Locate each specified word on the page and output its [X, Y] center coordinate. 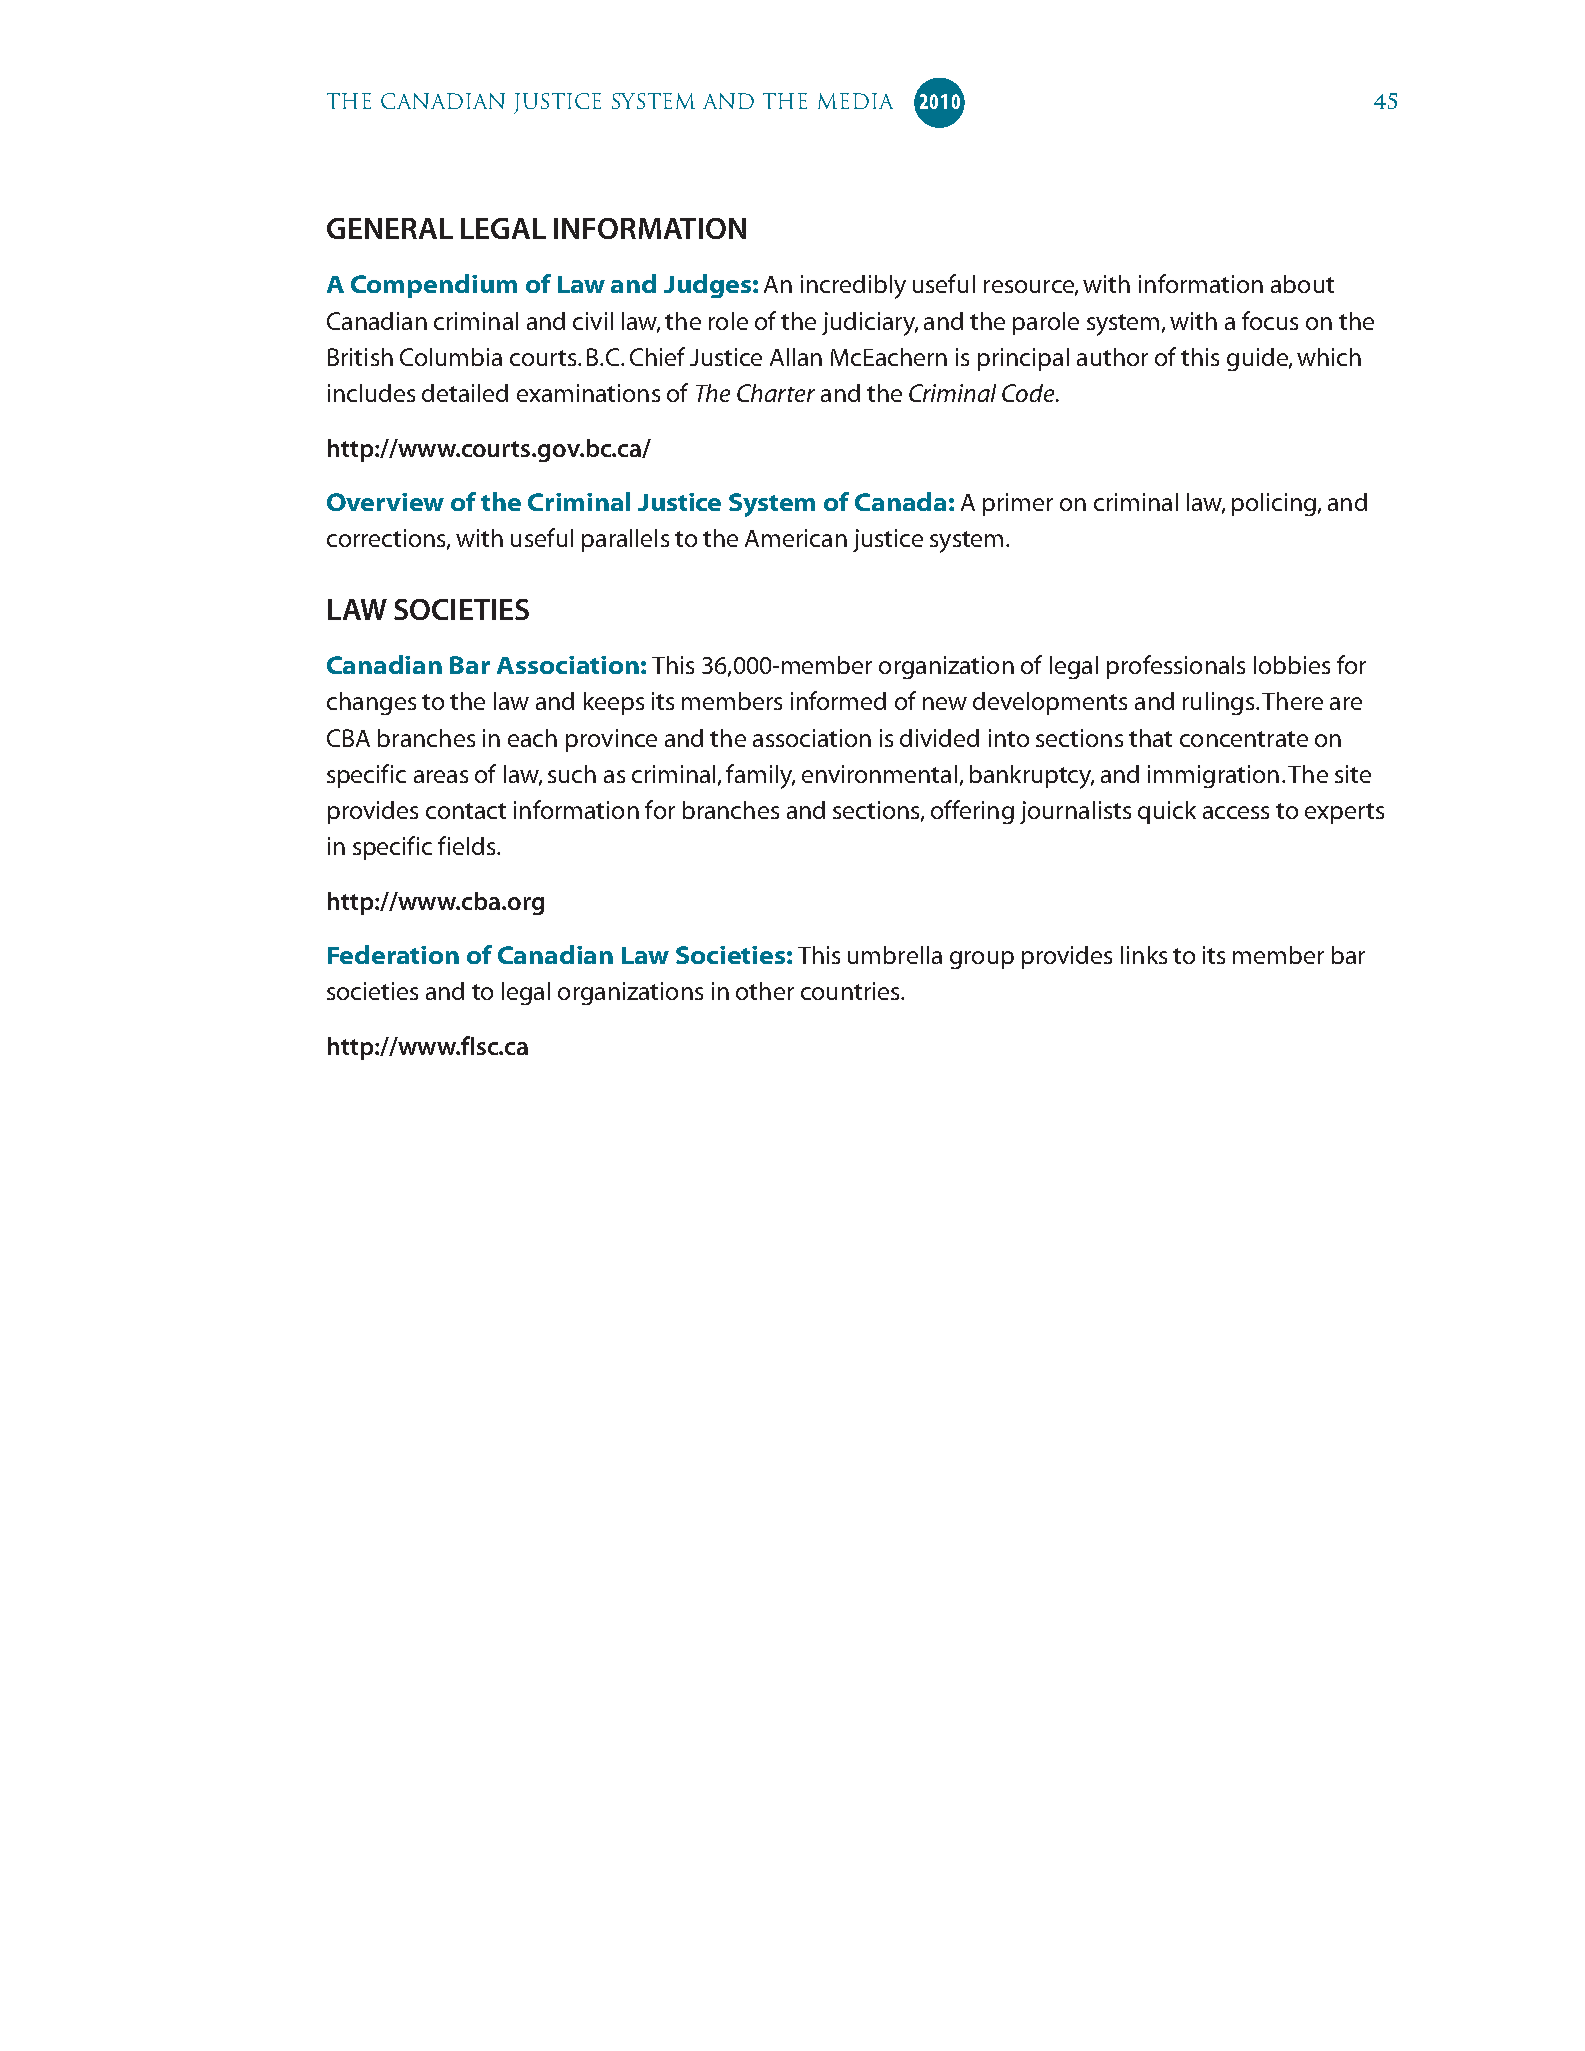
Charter [776, 393]
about [1302, 284]
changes [371, 703]
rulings [1218, 703]
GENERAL [390, 228]
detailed [465, 393]
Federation [393, 954]
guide [1258, 359]
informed [838, 700]
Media [855, 101]
